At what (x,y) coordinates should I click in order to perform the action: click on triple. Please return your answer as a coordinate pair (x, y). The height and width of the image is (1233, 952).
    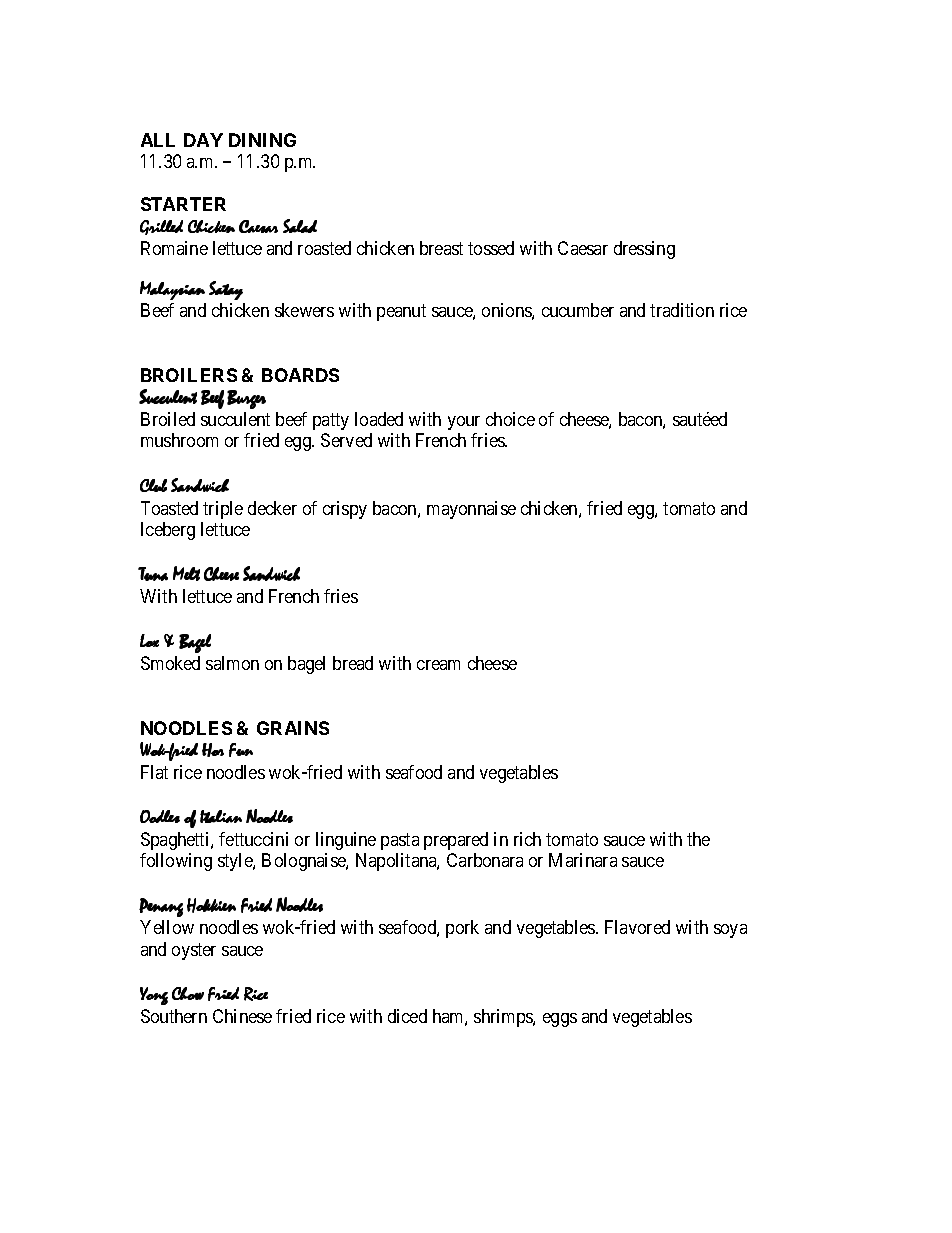
    Looking at the image, I should click on (223, 510).
